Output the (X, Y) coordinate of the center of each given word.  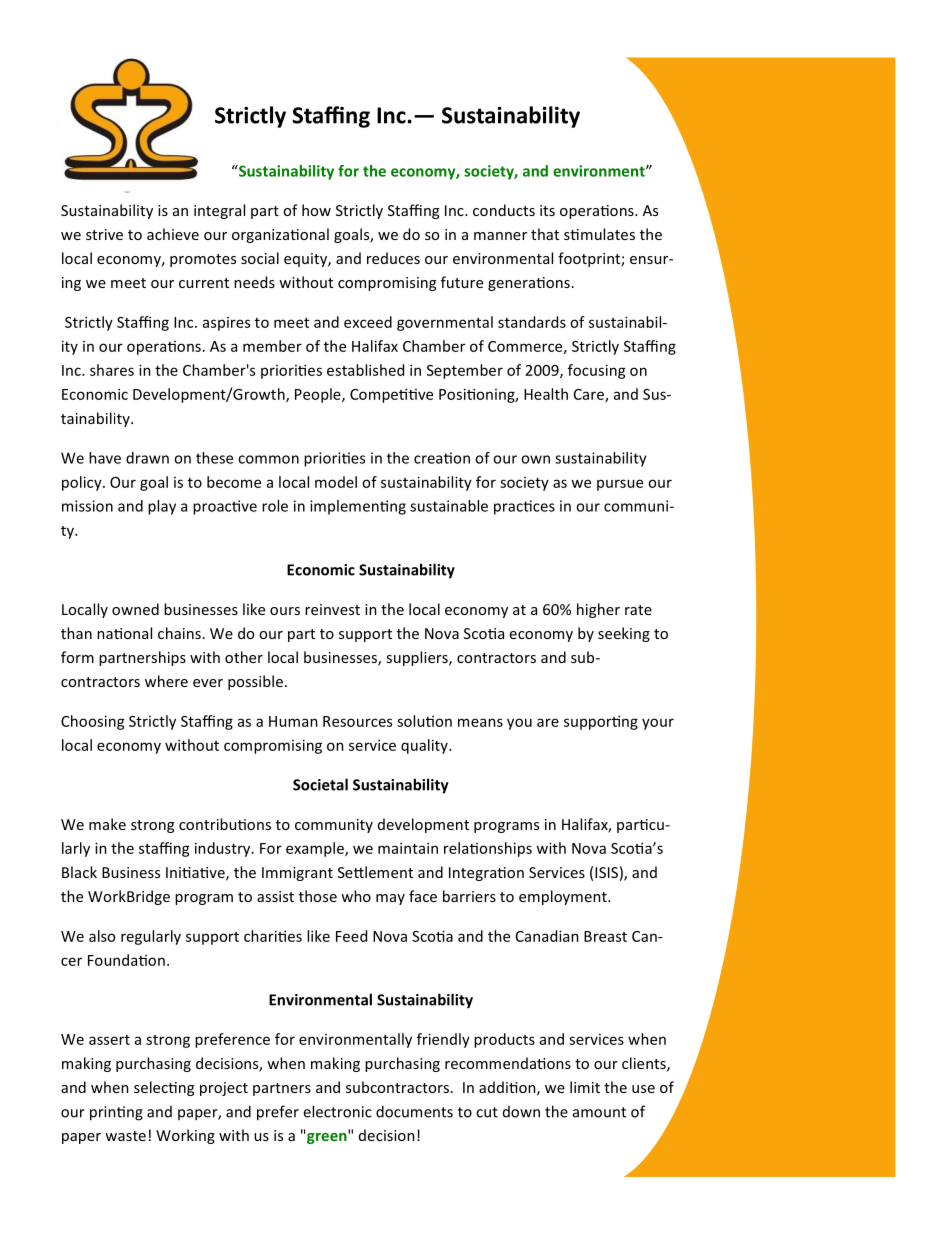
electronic (337, 1111)
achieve (173, 234)
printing (116, 1113)
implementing (358, 507)
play (162, 507)
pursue (620, 485)
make (107, 824)
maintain (408, 848)
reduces (393, 258)
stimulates (599, 234)
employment (564, 897)
